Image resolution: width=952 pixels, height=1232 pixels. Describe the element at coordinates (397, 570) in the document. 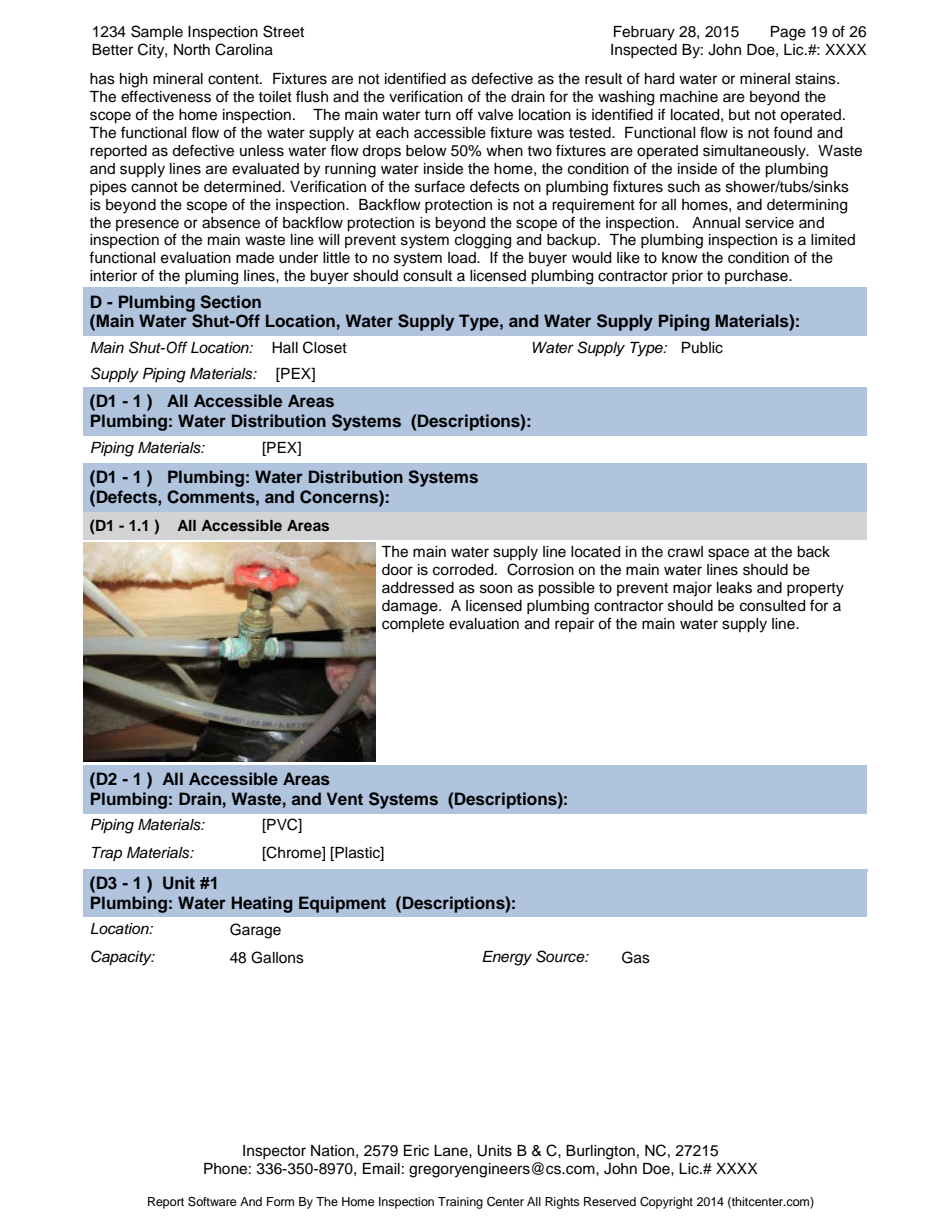

I see `door` at that location.
